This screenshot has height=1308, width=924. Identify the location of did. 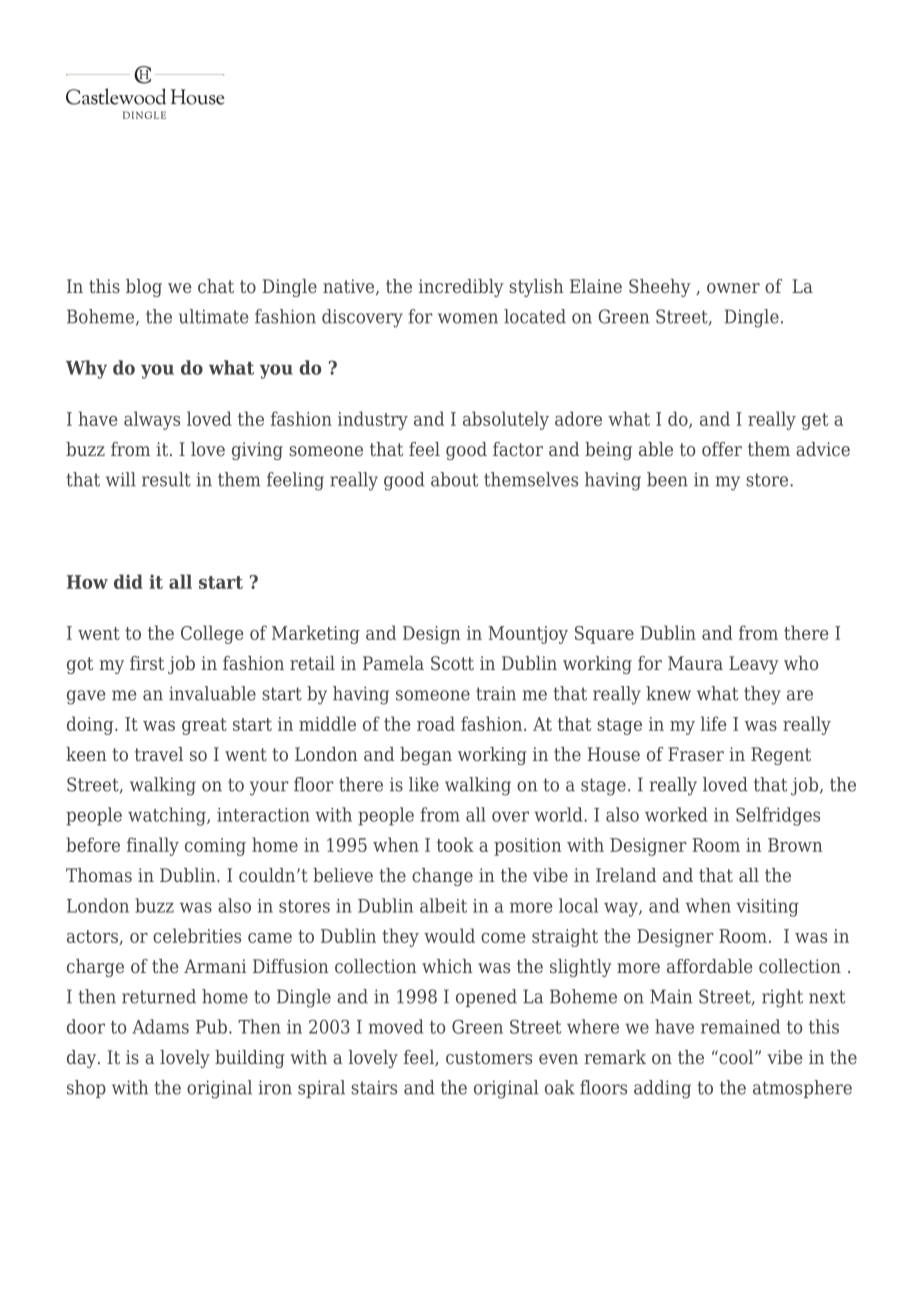
(128, 581).
